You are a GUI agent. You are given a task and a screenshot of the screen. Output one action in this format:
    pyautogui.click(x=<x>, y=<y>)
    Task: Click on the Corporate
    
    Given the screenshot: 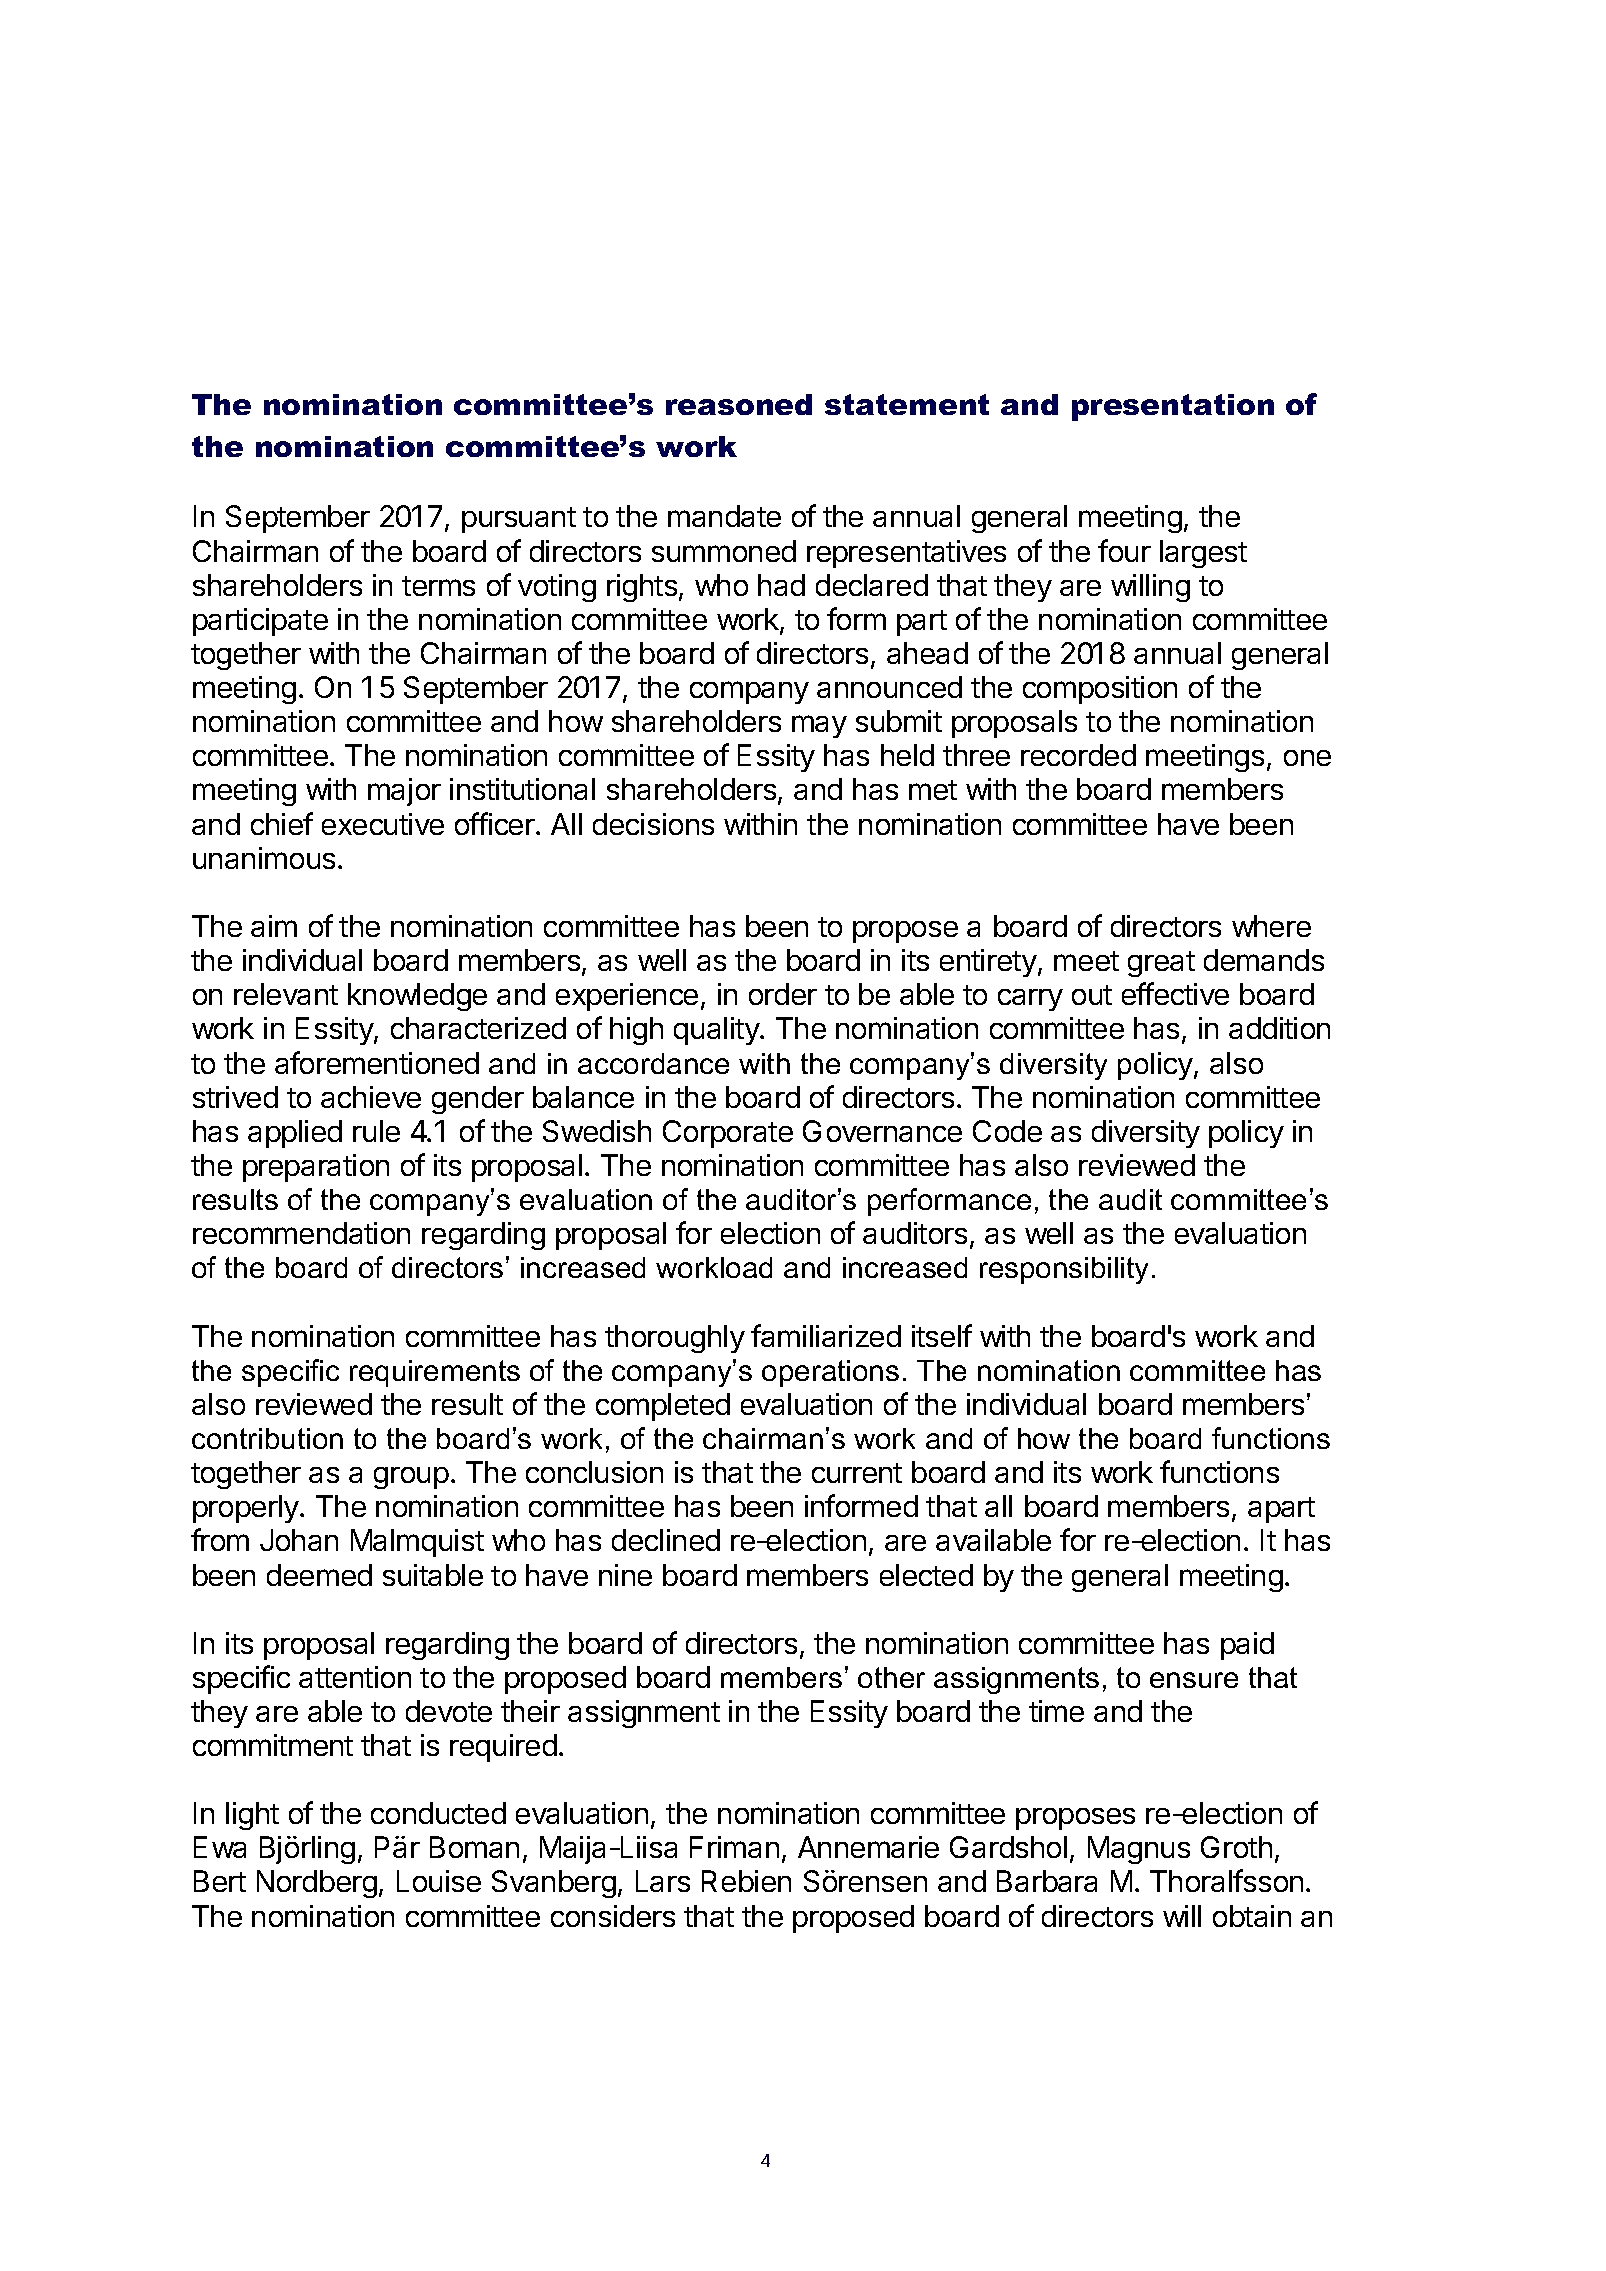 What is the action you would take?
    pyautogui.click(x=728, y=1134)
